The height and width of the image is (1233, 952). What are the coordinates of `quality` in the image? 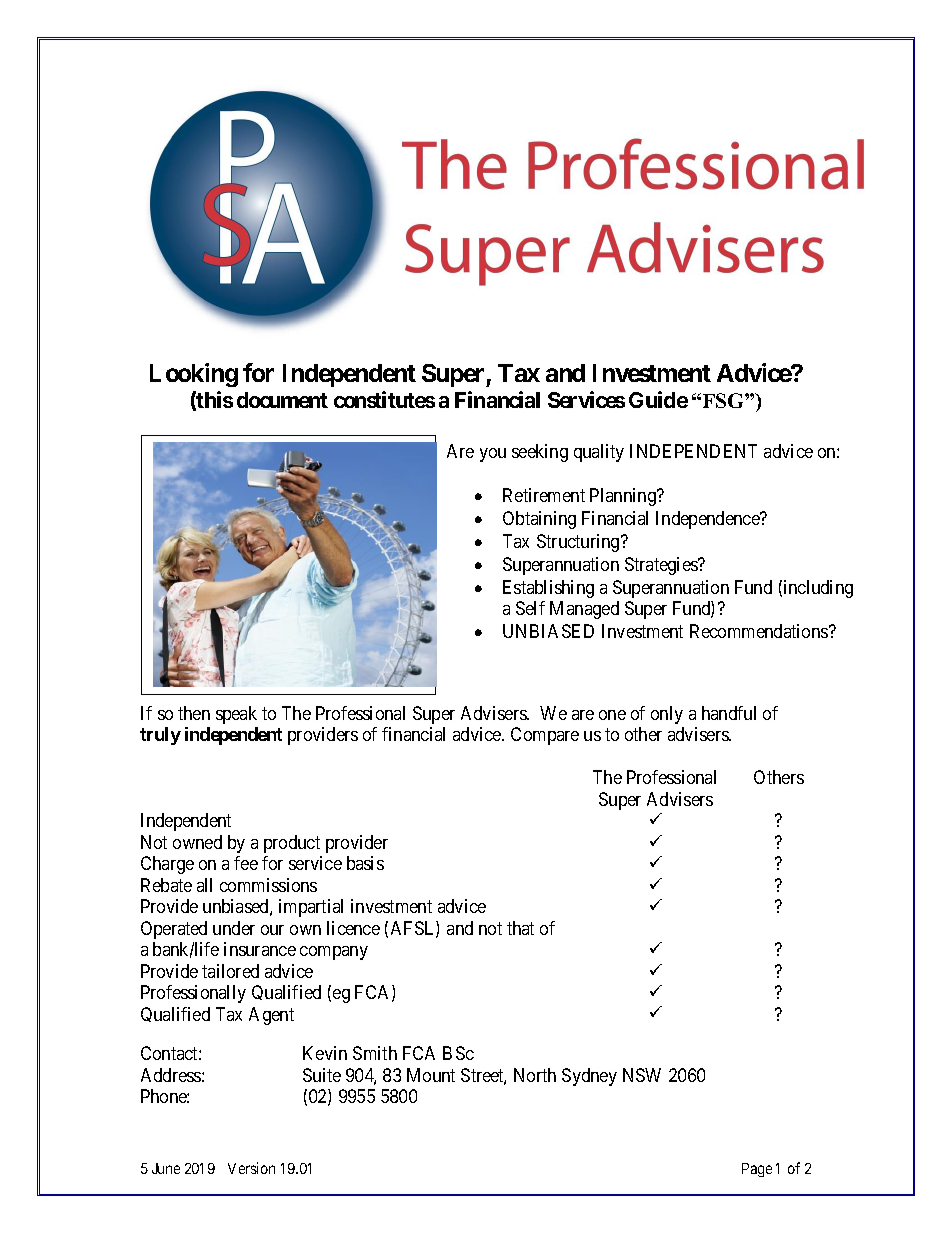 It's located at (599, 453).
